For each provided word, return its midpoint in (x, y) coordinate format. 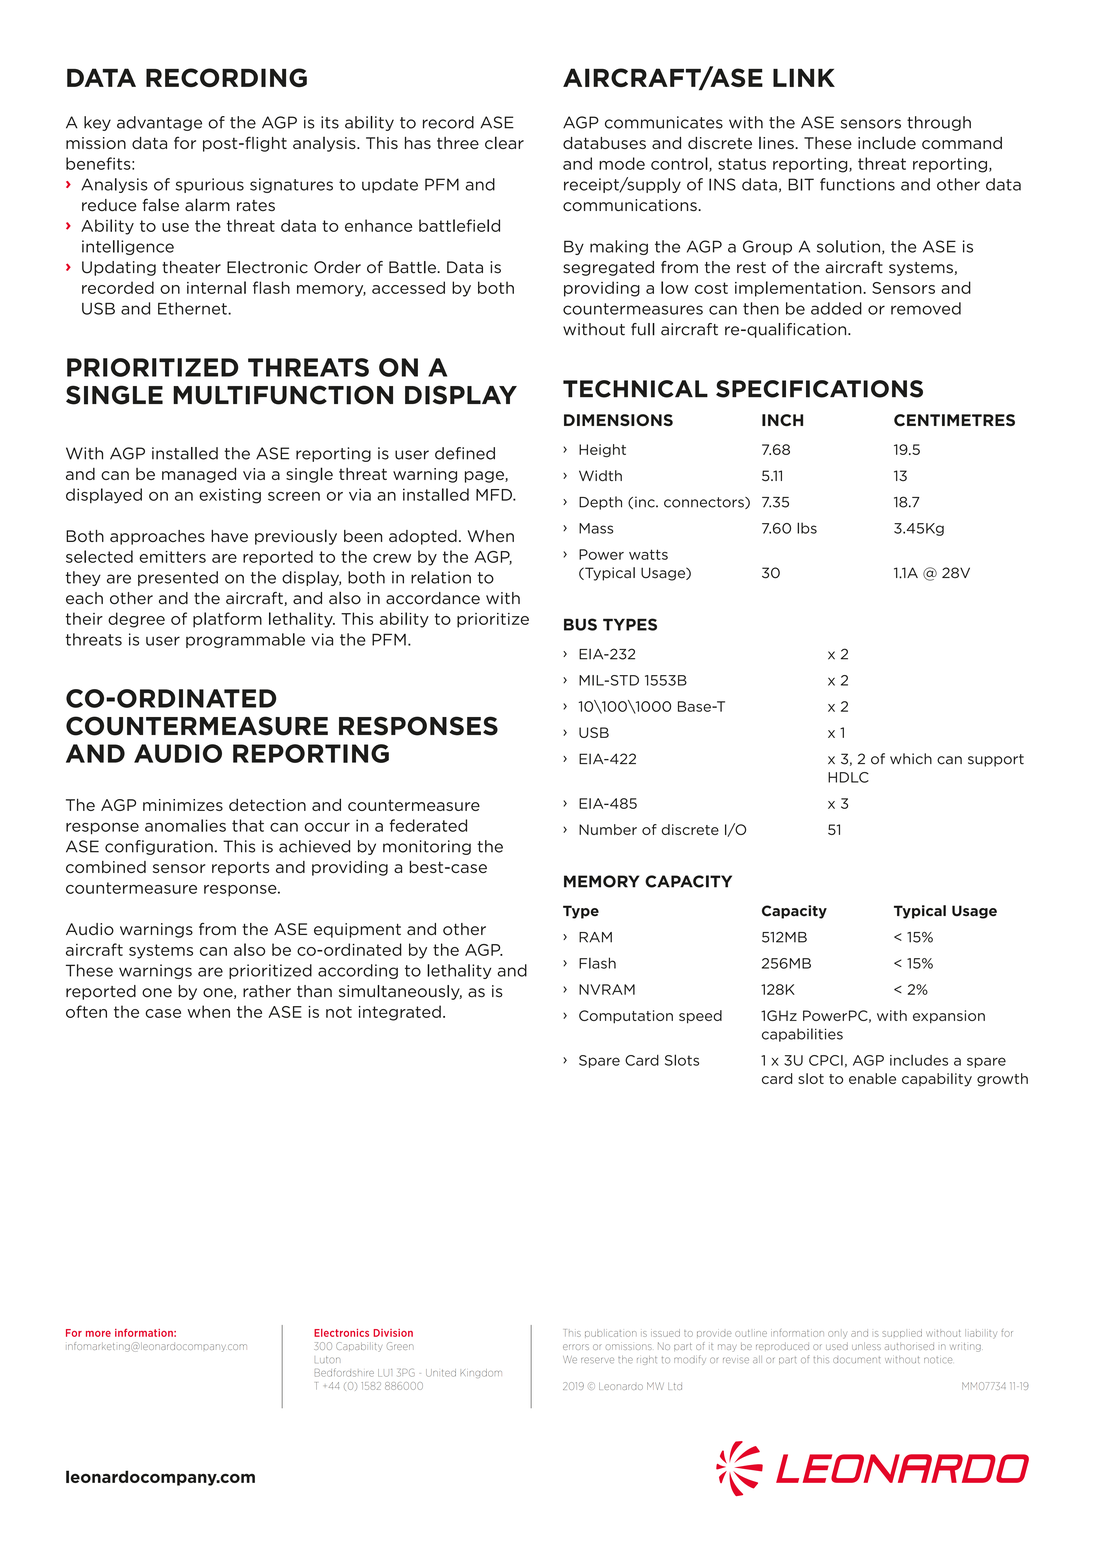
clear (504, 142)
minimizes (183, 805)
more (98, 1334)
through (939, 123)
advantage (159, 123)
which (911, 759)
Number (608, 829)
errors (576, 1347)
